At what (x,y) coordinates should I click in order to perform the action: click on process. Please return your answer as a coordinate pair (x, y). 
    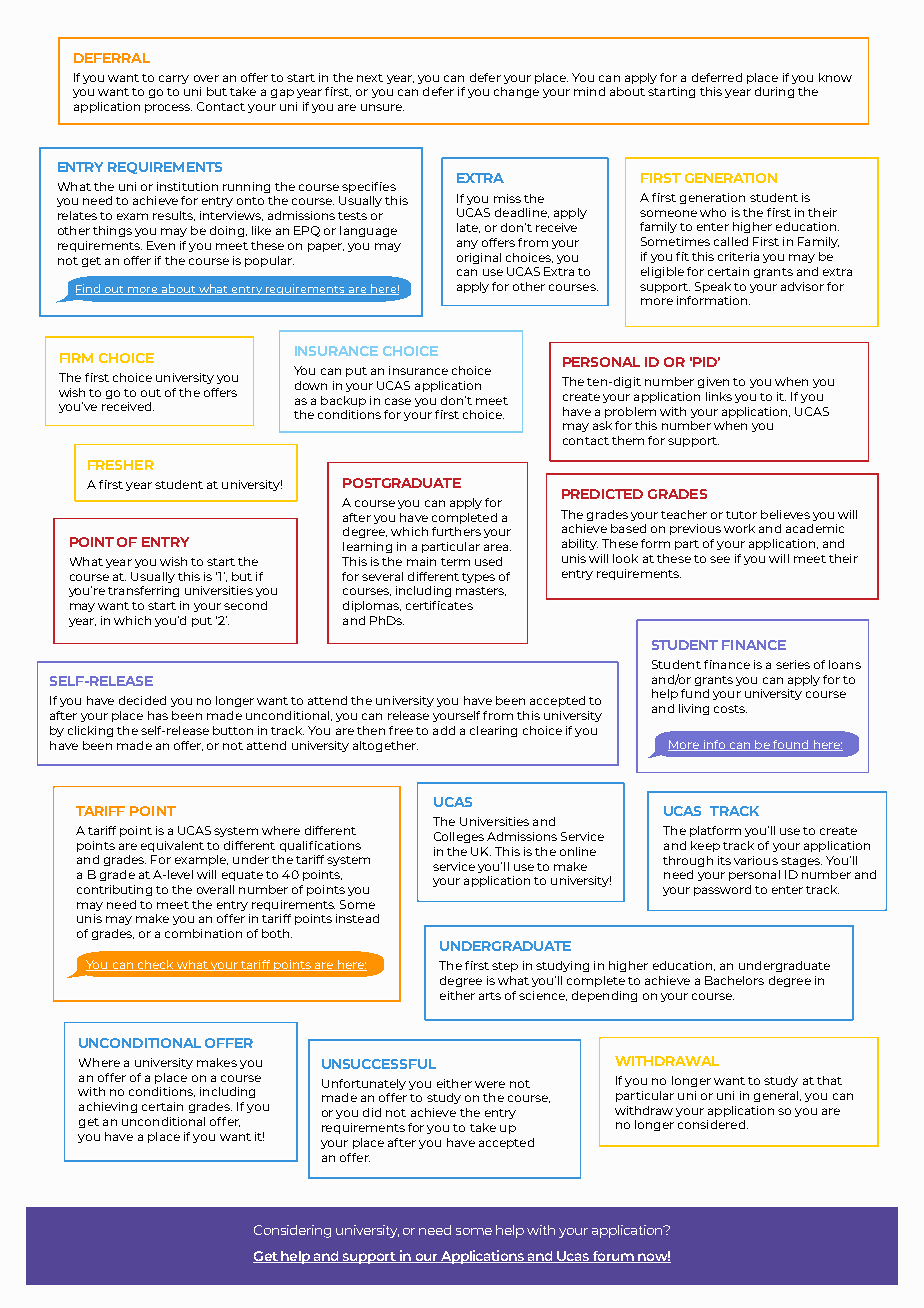
    Looking at the image, I should click on (168, 108).
